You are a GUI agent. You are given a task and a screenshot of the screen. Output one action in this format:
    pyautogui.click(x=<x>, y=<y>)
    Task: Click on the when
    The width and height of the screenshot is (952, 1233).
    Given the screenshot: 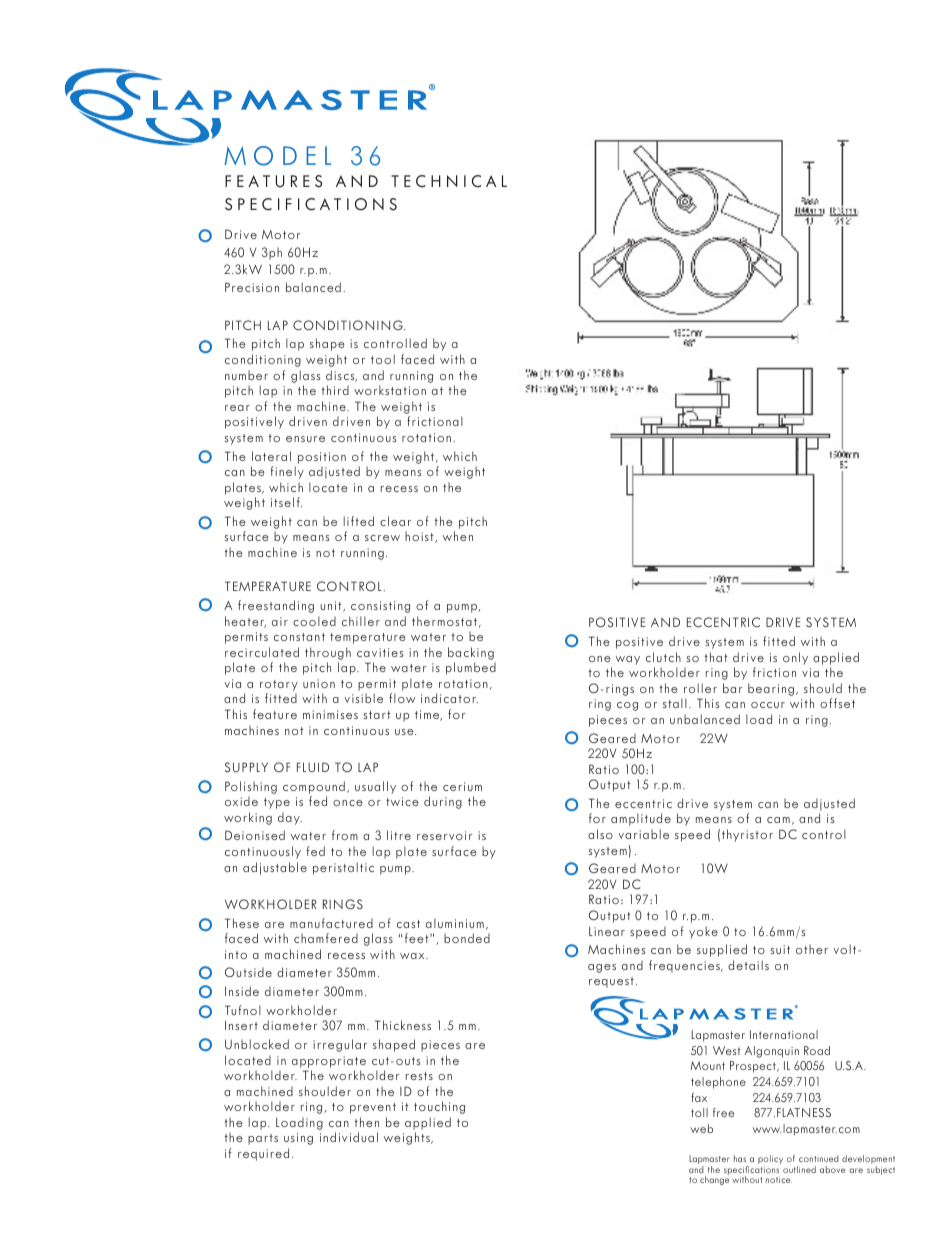 What is the action you would take?
    pyautogui.click(x=458, y=536)
